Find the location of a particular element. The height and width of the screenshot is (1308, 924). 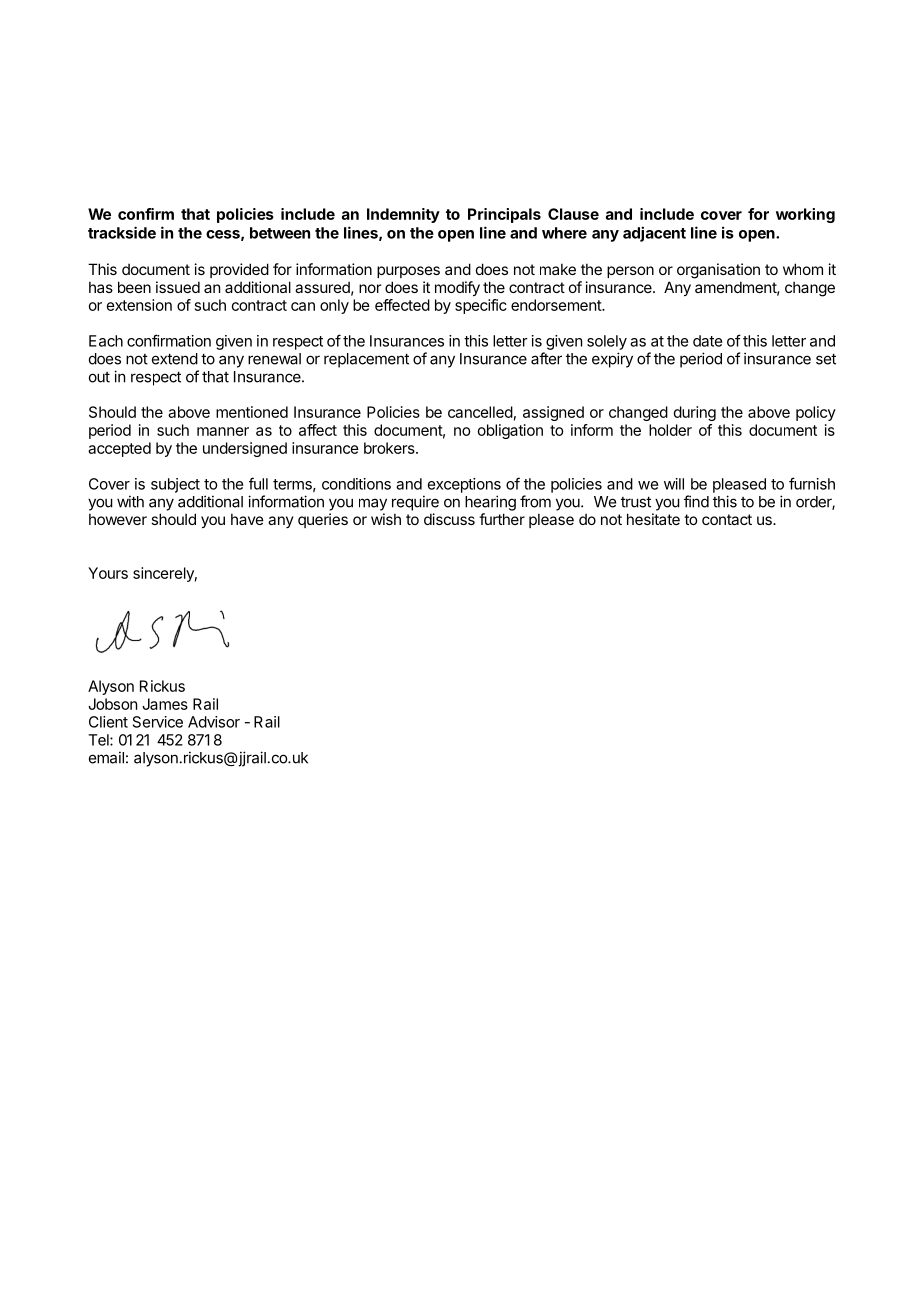

extend is located at coordinates (175, 359).
